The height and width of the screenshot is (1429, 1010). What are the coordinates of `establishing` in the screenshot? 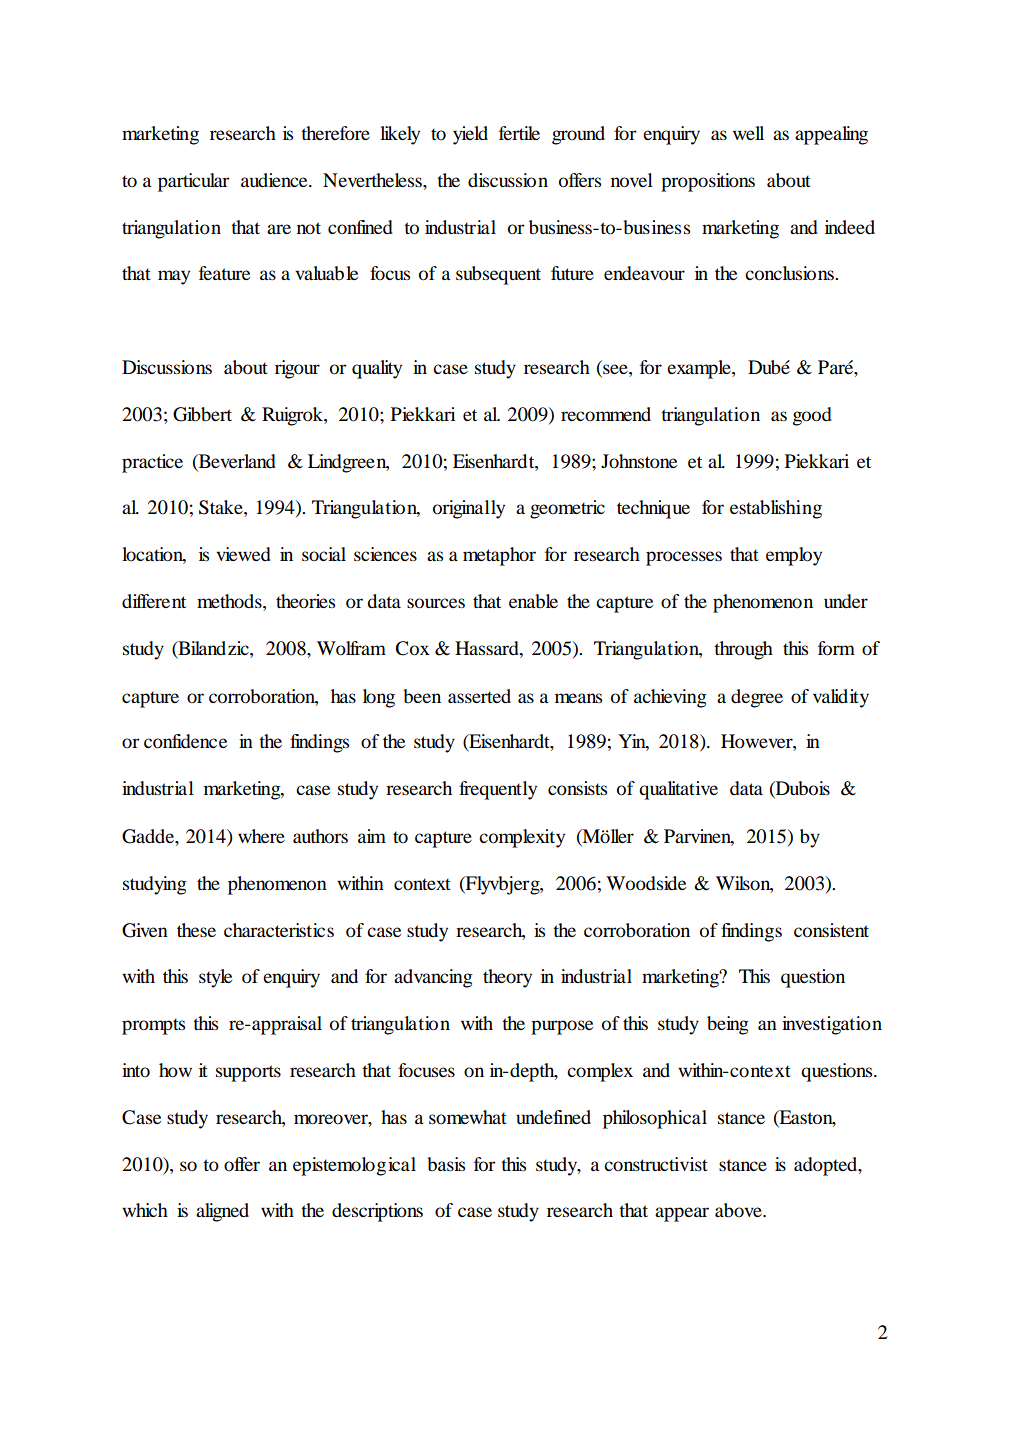 It's located at (776, 509).
